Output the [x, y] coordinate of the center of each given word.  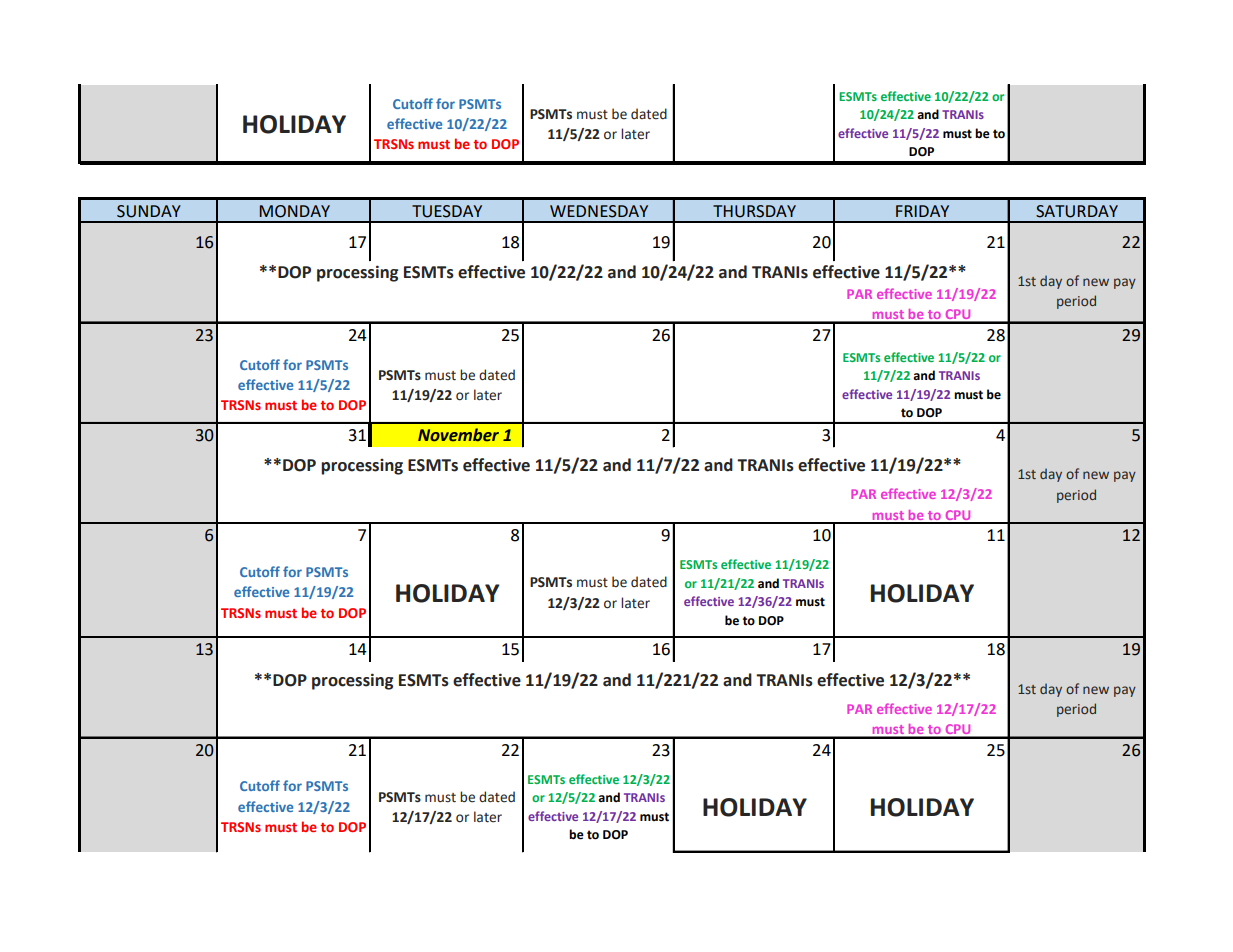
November [458, 435]
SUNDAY [149, 211]
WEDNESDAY [599, 211]
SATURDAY [1077, 211]
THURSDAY [754, 211]
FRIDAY [922, 211]
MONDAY [294, 211]
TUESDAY [447, 211]
